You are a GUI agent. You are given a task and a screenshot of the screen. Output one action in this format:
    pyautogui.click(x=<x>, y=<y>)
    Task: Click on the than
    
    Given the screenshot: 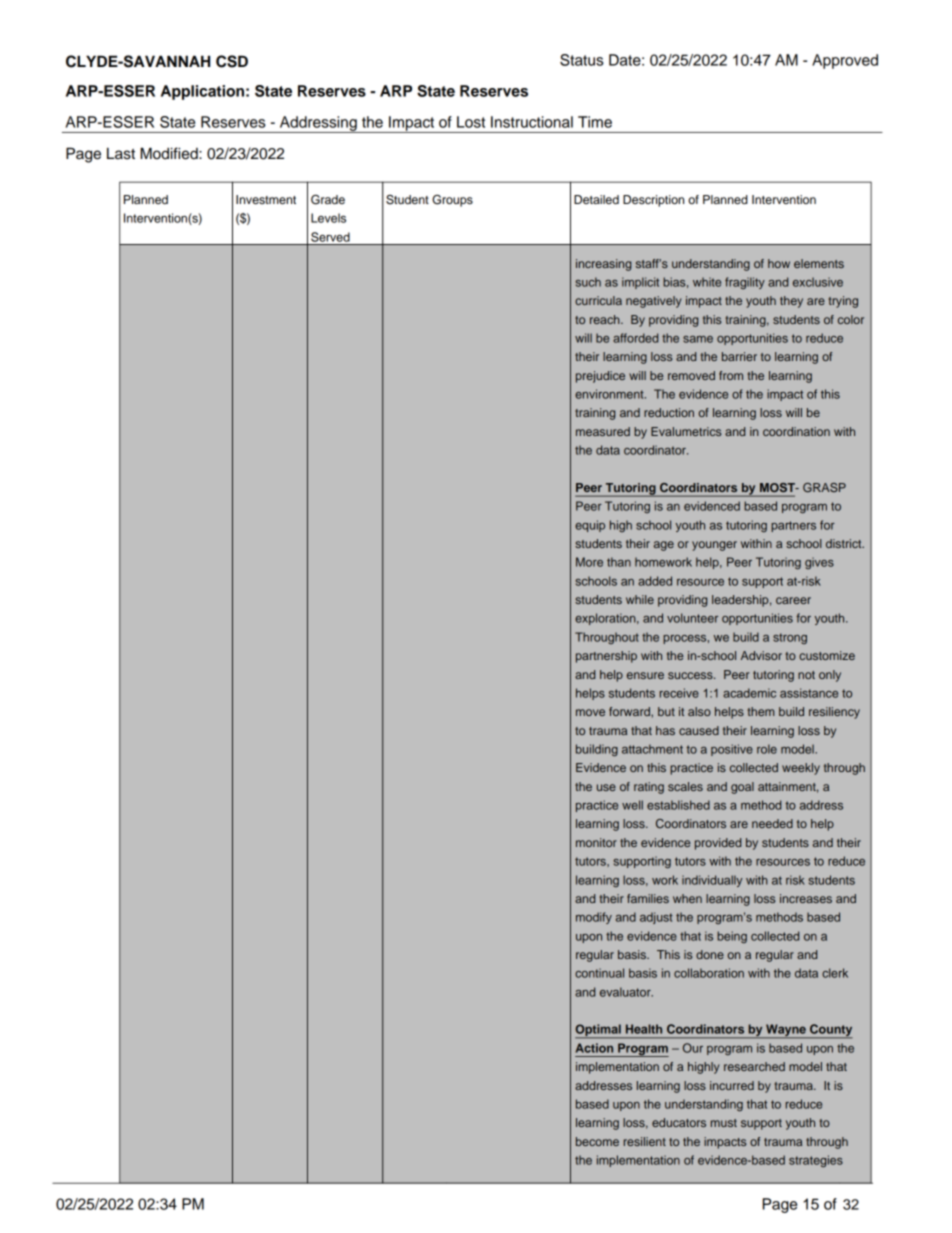 What is the action you would take?
    pyautogui.click(x=619, y=562)
